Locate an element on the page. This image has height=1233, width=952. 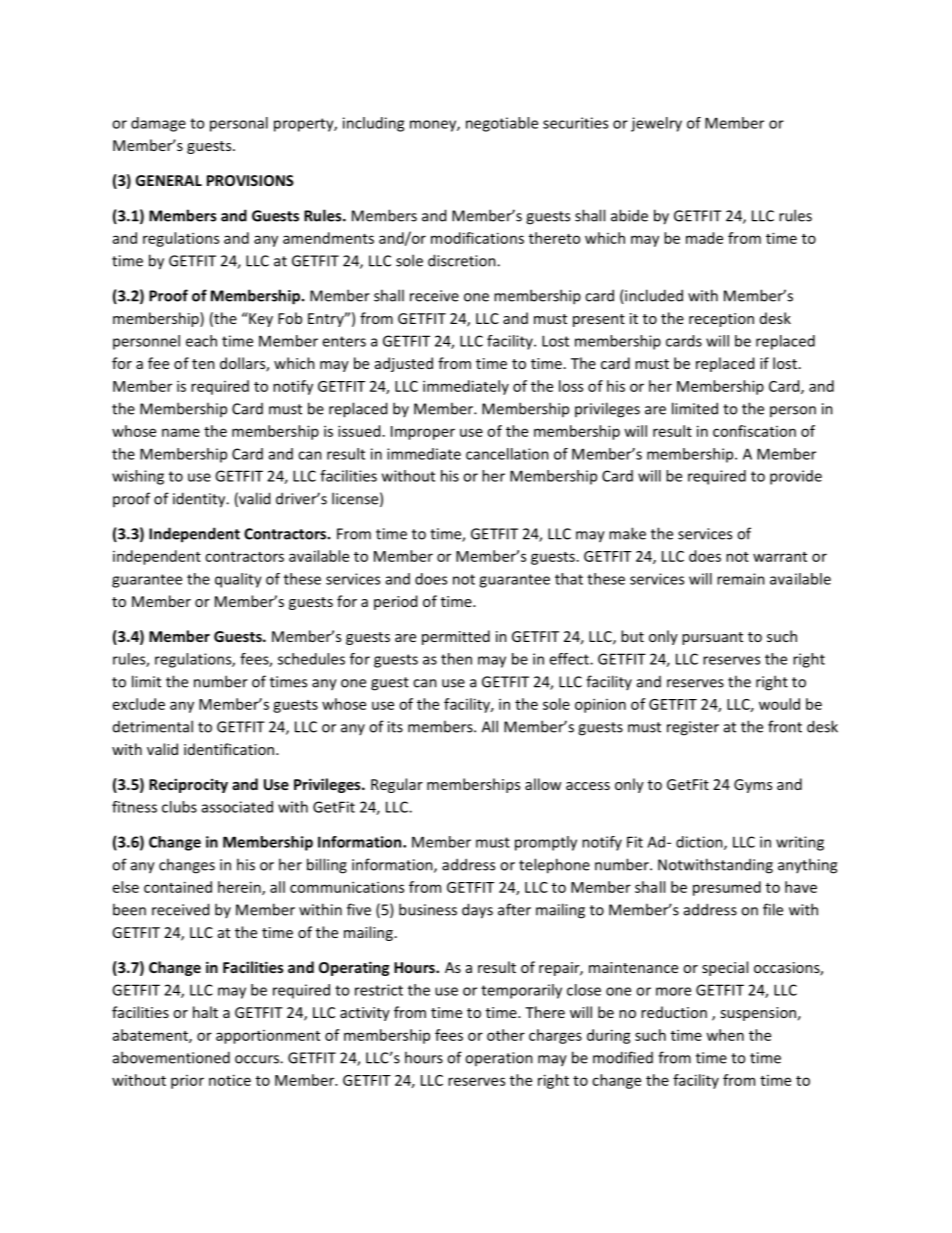
quality is located at coordinates (238, 580).
